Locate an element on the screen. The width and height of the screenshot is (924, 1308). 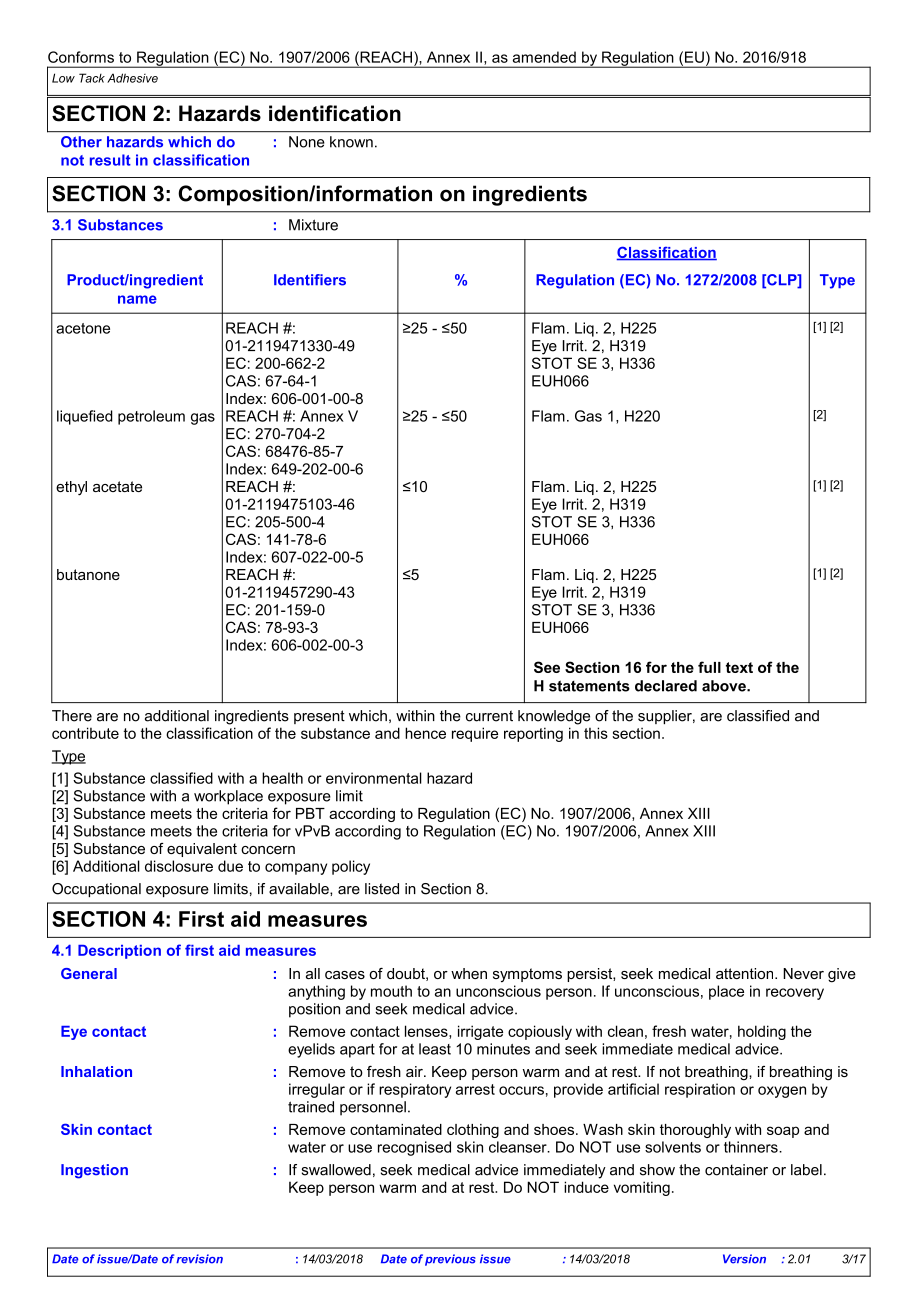
known is located at coordinates (351, 142).
